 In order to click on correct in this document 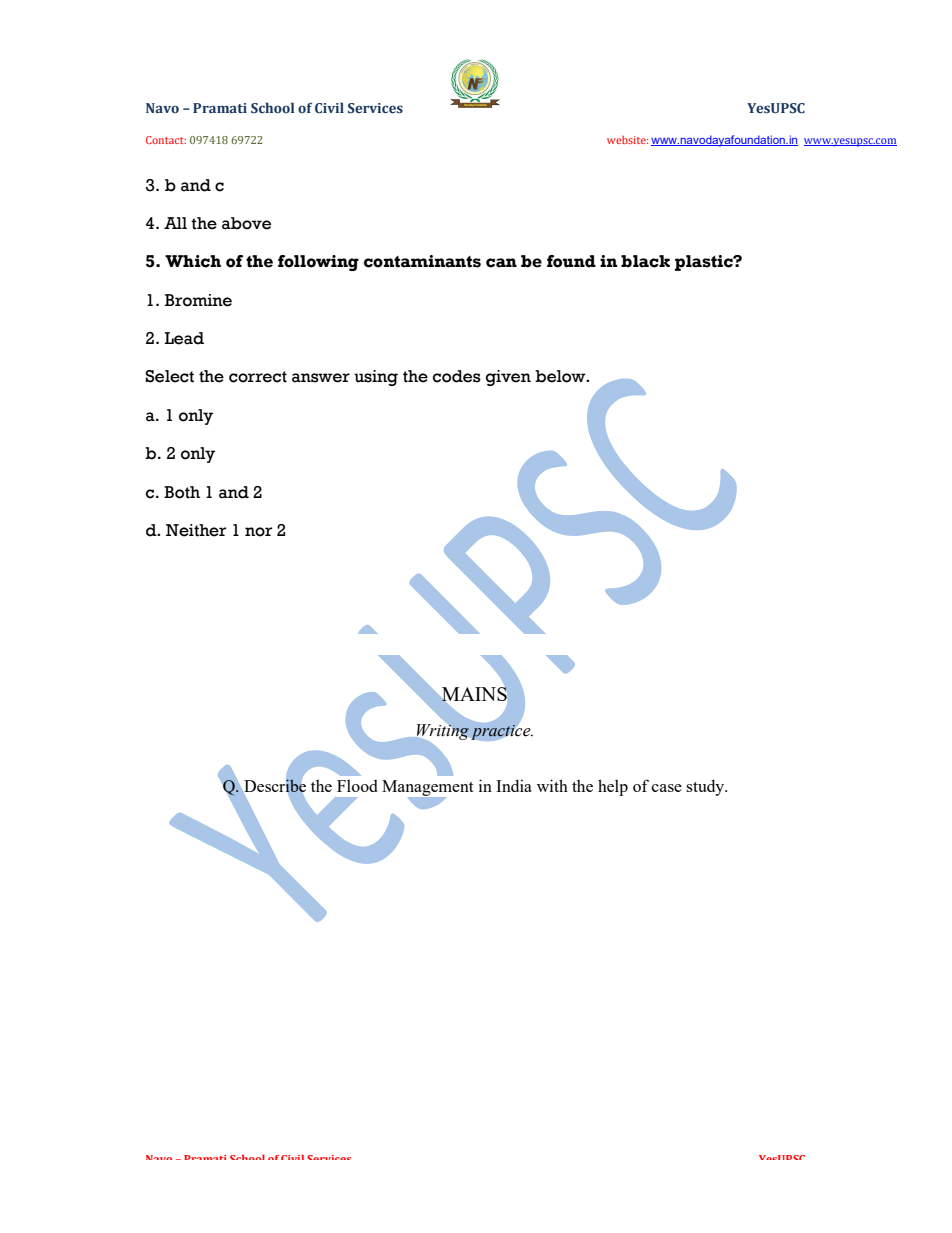, I will do `click(258, 377)`.
